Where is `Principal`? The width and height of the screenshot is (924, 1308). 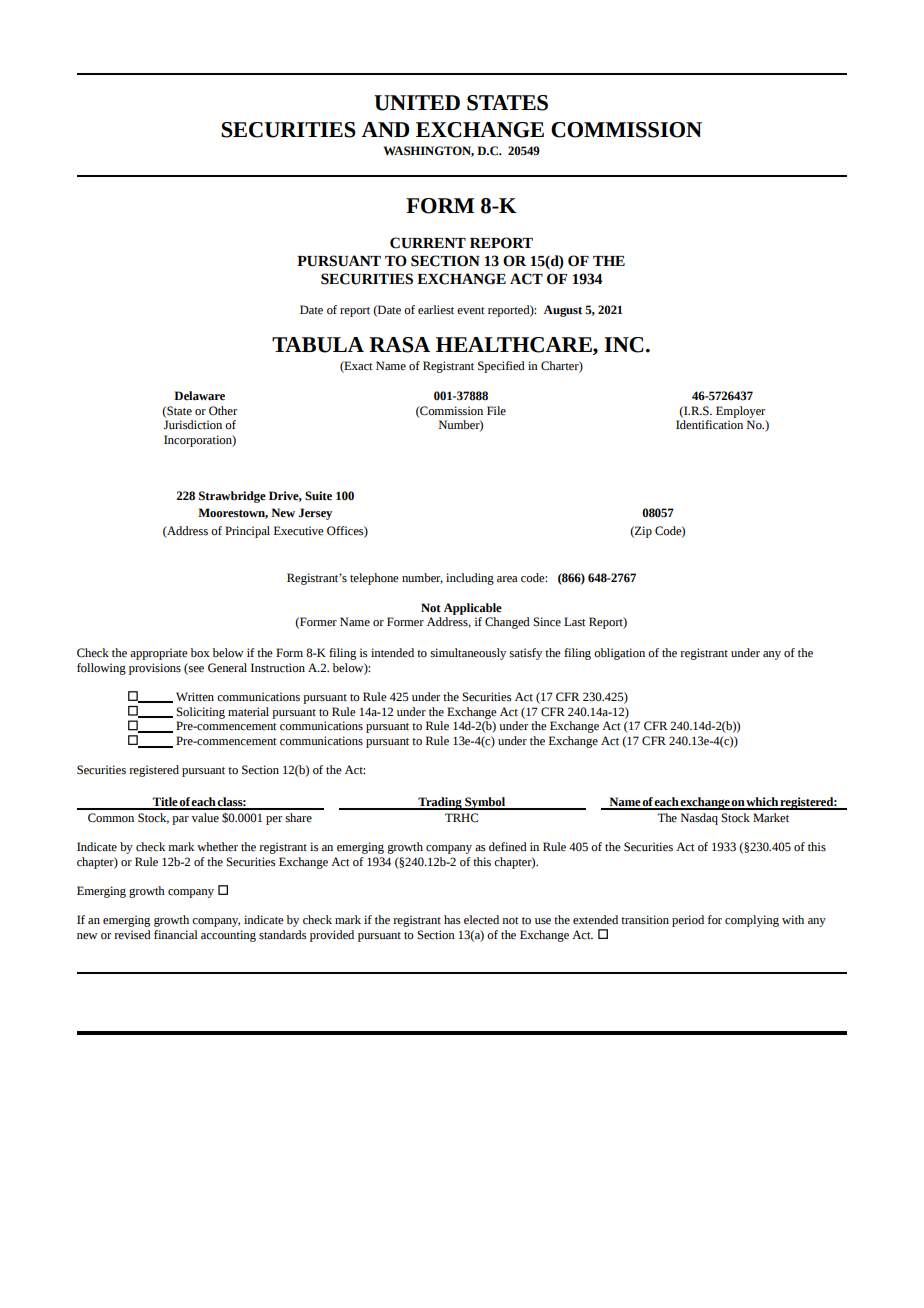 Principal is located at coordinates (247, 532).
